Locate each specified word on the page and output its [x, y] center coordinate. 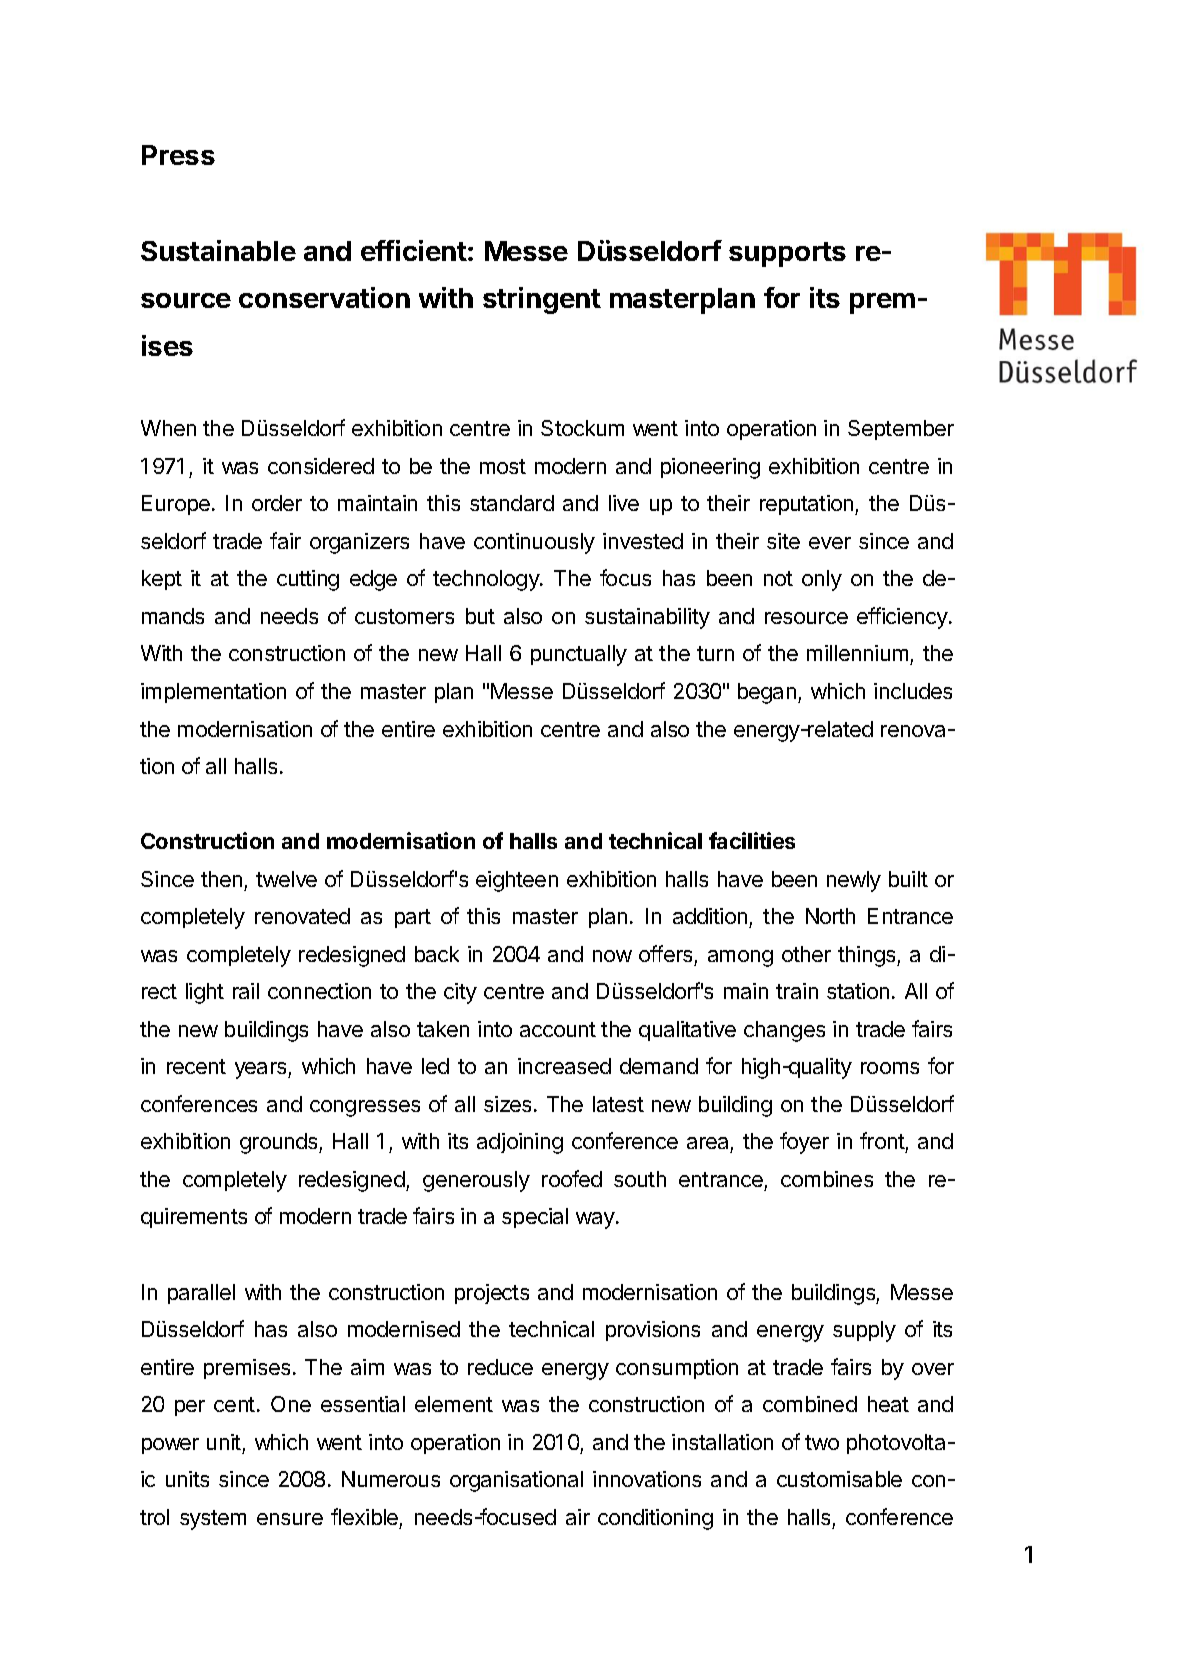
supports [787, 254]
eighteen [517, 881]
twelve [286, 879]
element [454, 1404]
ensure [290, 1519]
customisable [839, 1479]
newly [854, 881]
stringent [542, 300]
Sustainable [218, 250]
